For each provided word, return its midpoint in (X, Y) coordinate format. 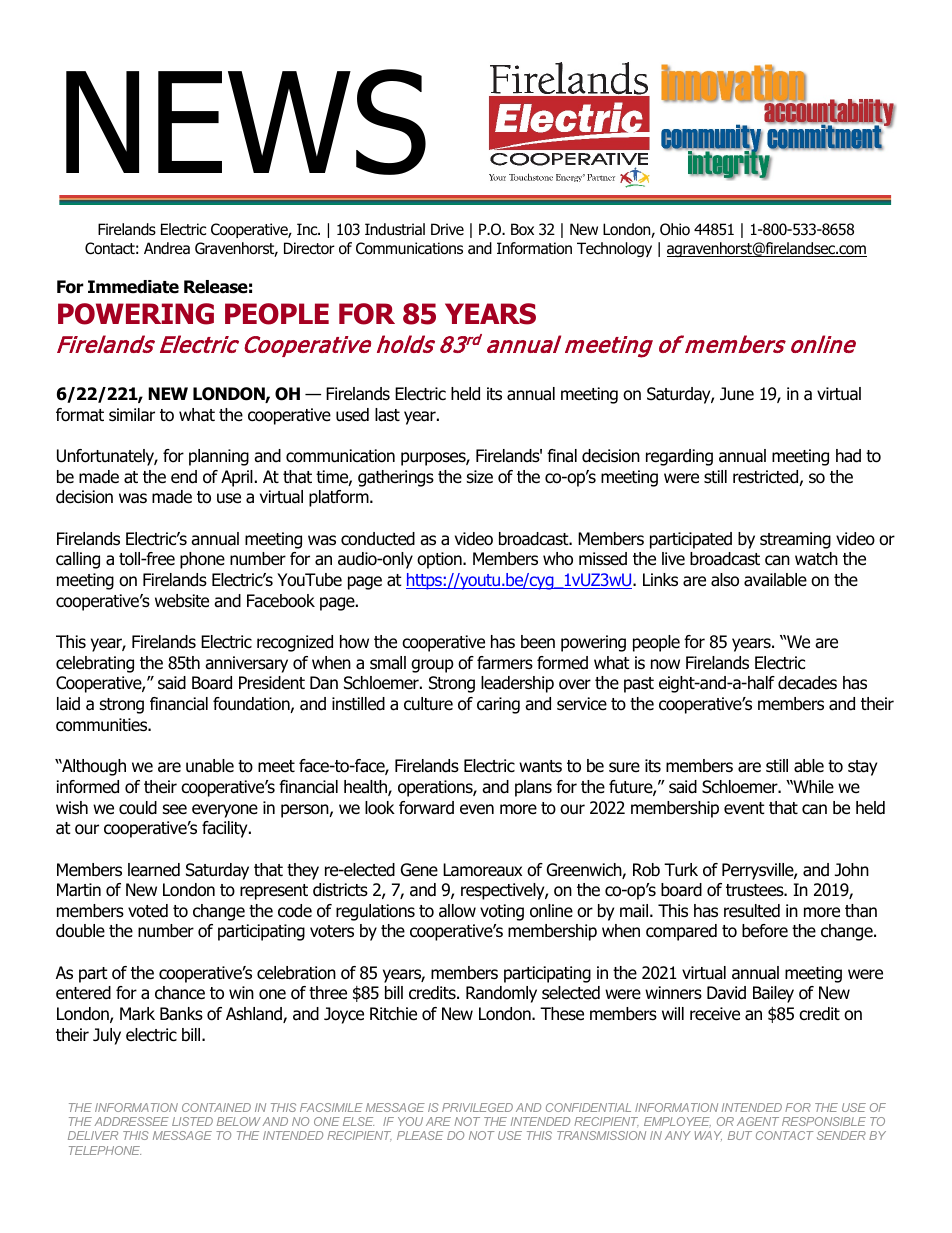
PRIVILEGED (477, 1107)
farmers (505, 663)
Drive (447, 229)
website (182, 601)
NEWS (246, 122)
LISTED (192, 1121)
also (725, 580)
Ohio (675, 229)
